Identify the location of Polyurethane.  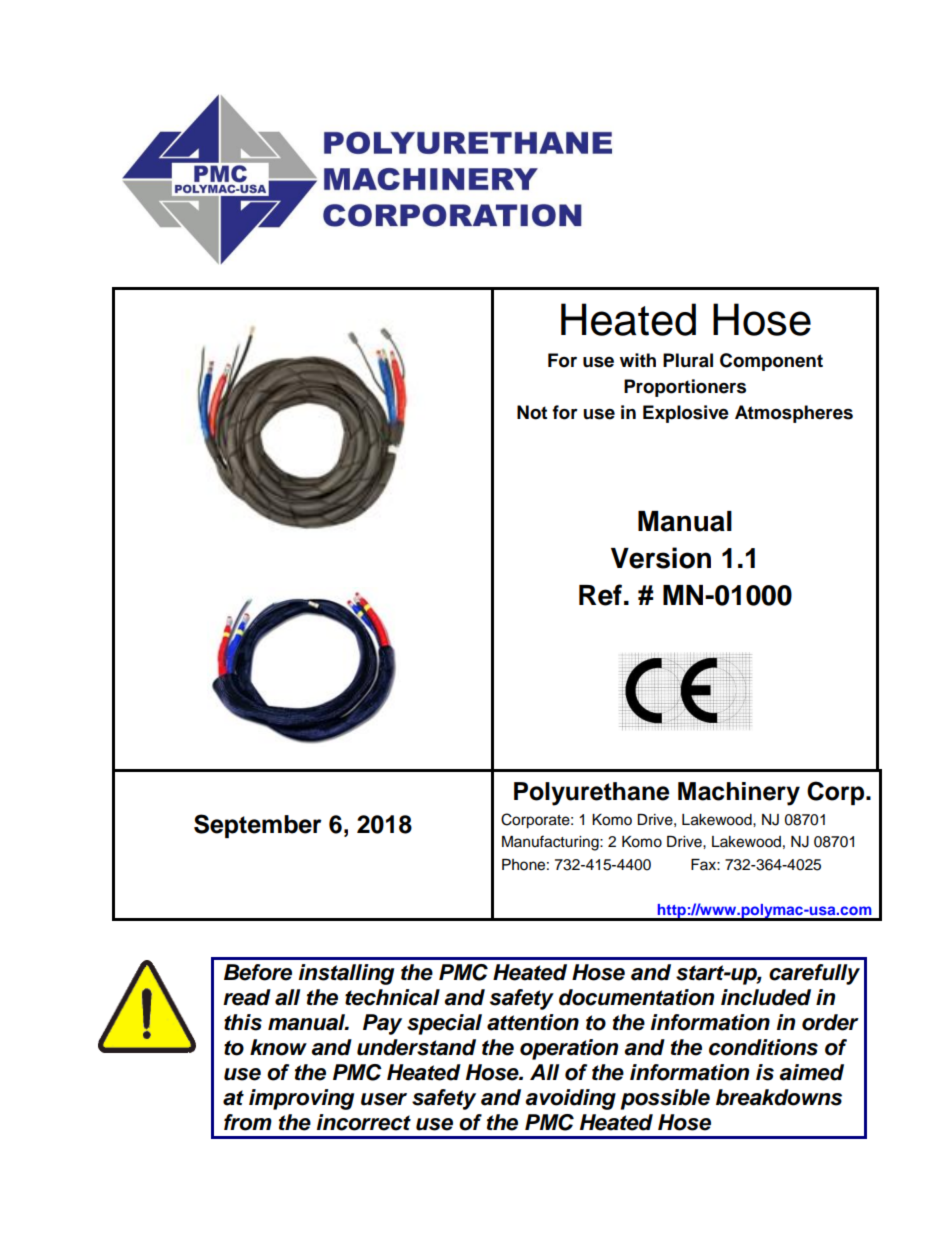
(591, 794).
